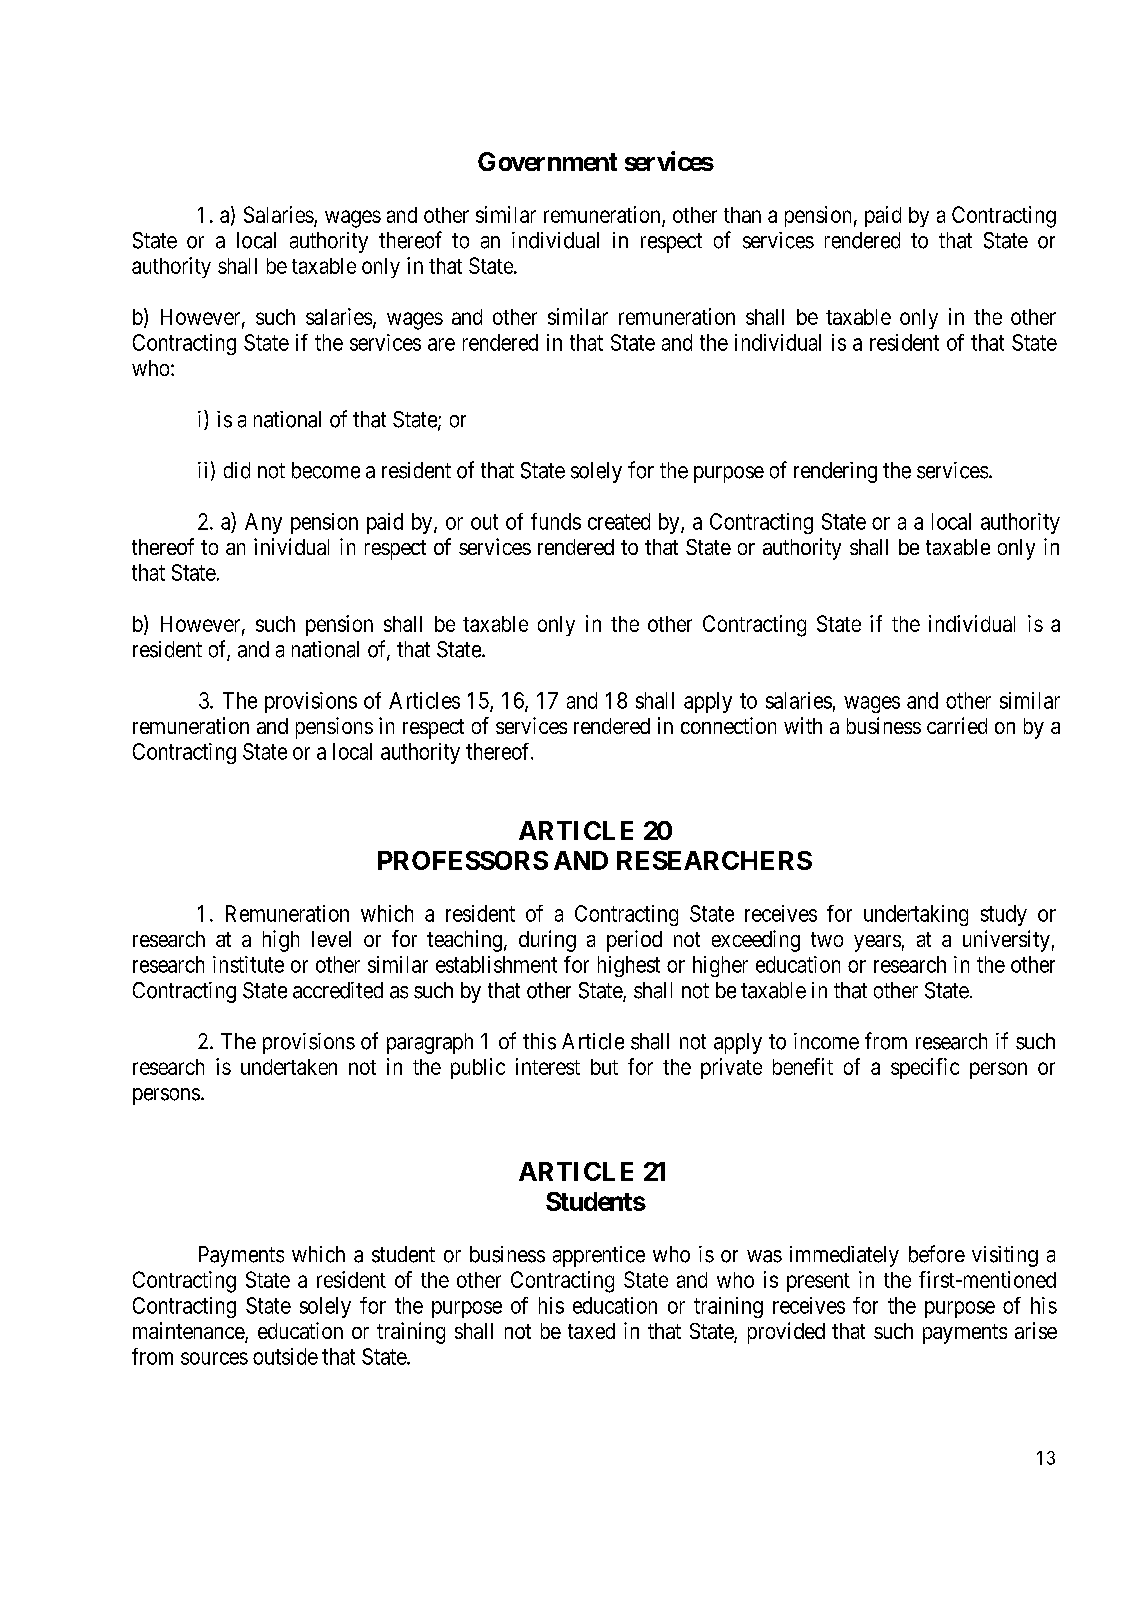 This page has width=1134, height=1604. What do you see at coordinates (742, 215) in the page?
I see `than` at bounding box center [742, 215].
